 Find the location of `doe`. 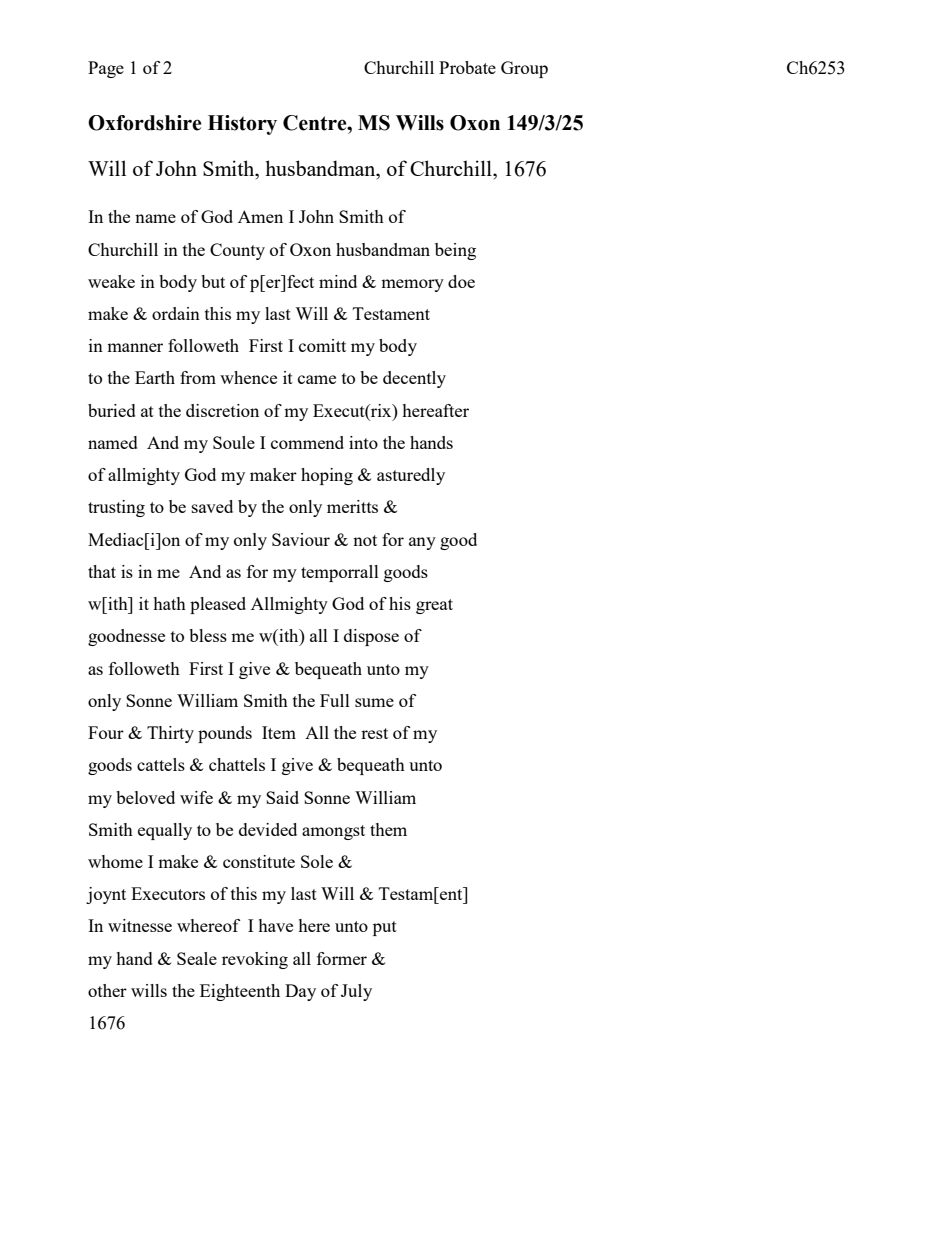

doe is located at coordinates (461, 281).
